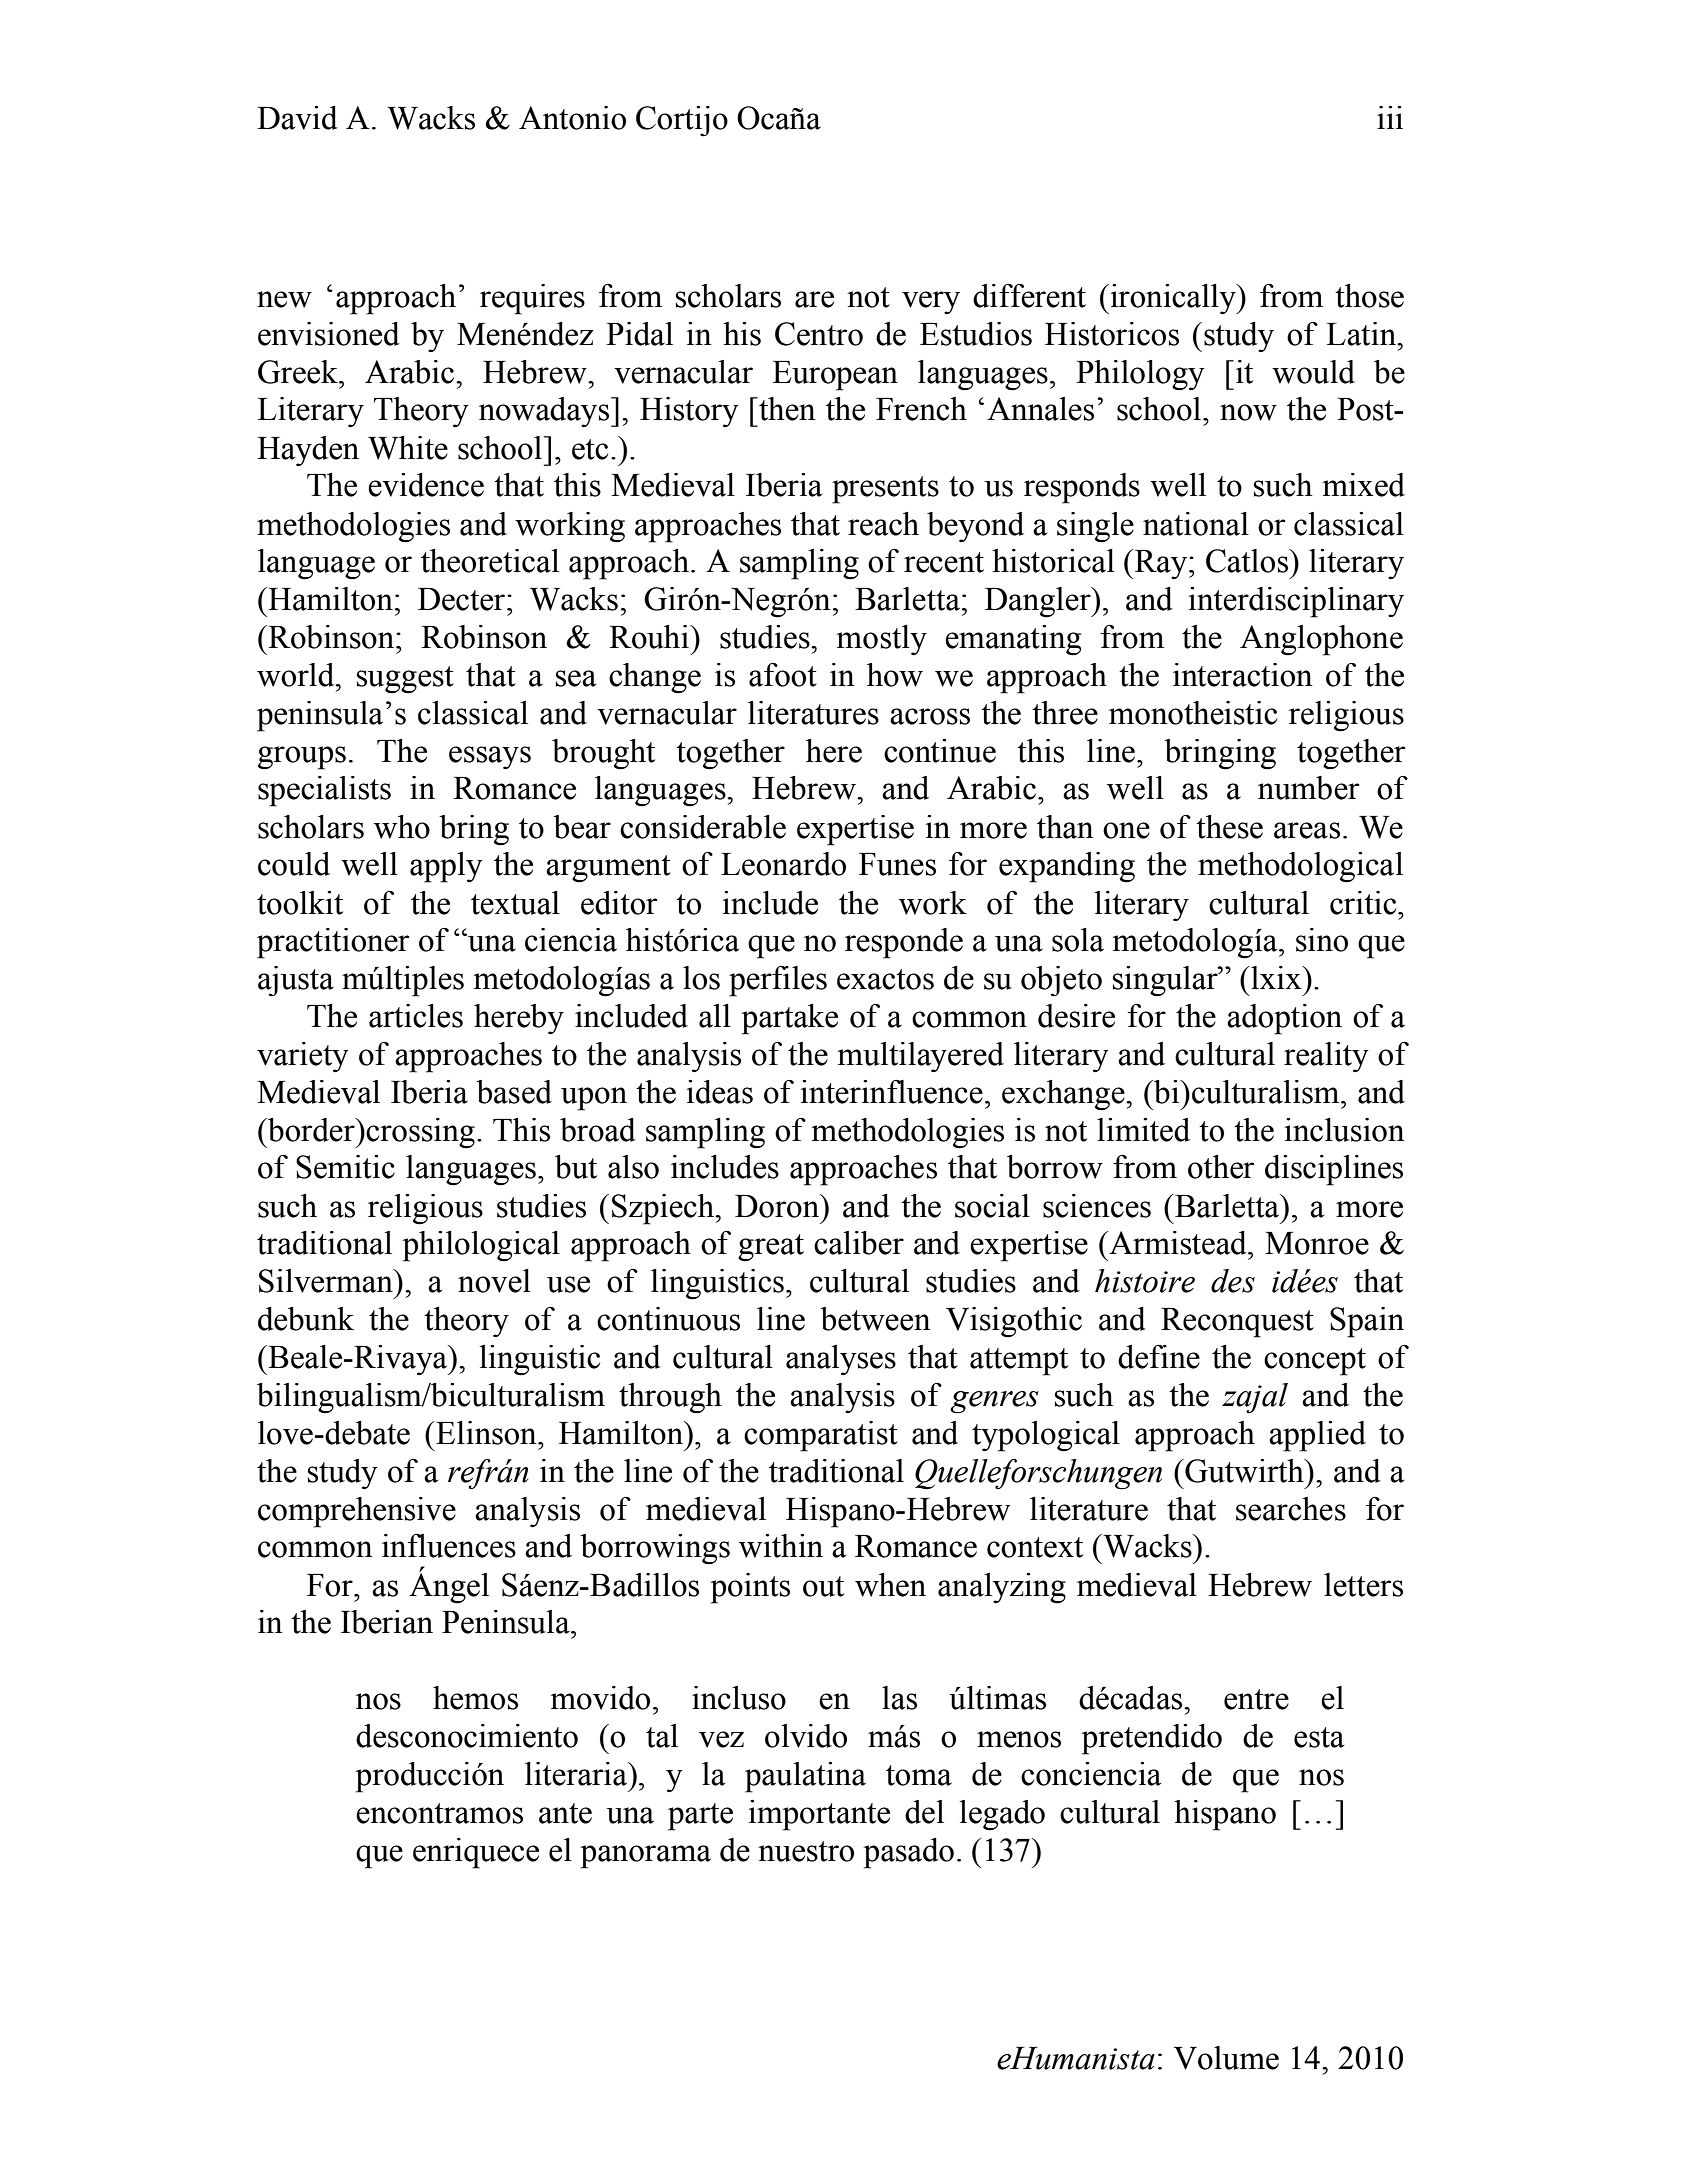 The image size is (1681, 2175). Describe the element at coordinates (449, 1546) in the image. I see `influences` at that location.
